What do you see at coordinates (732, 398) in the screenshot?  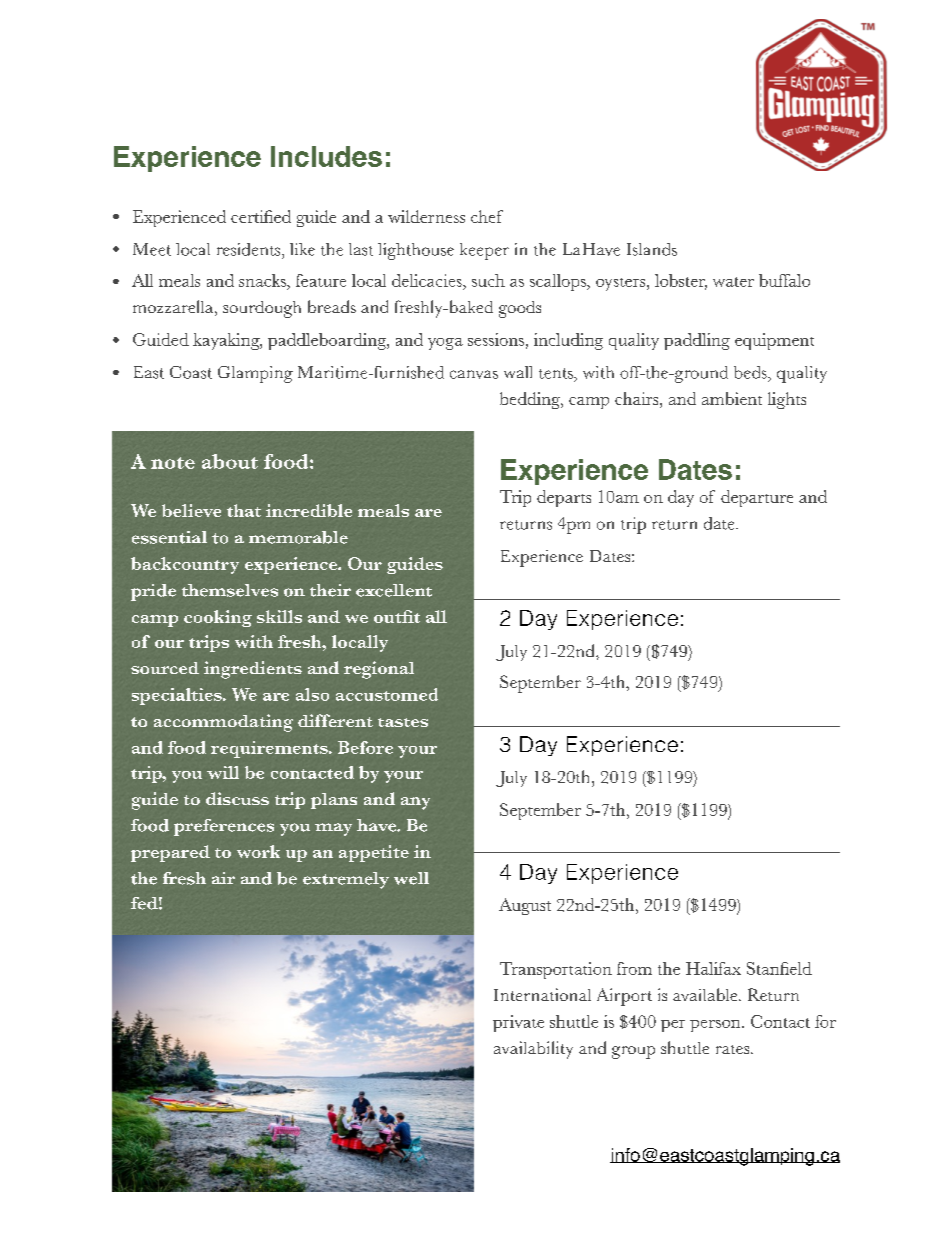 I see `ambient` at bounding box center [732, 398].
